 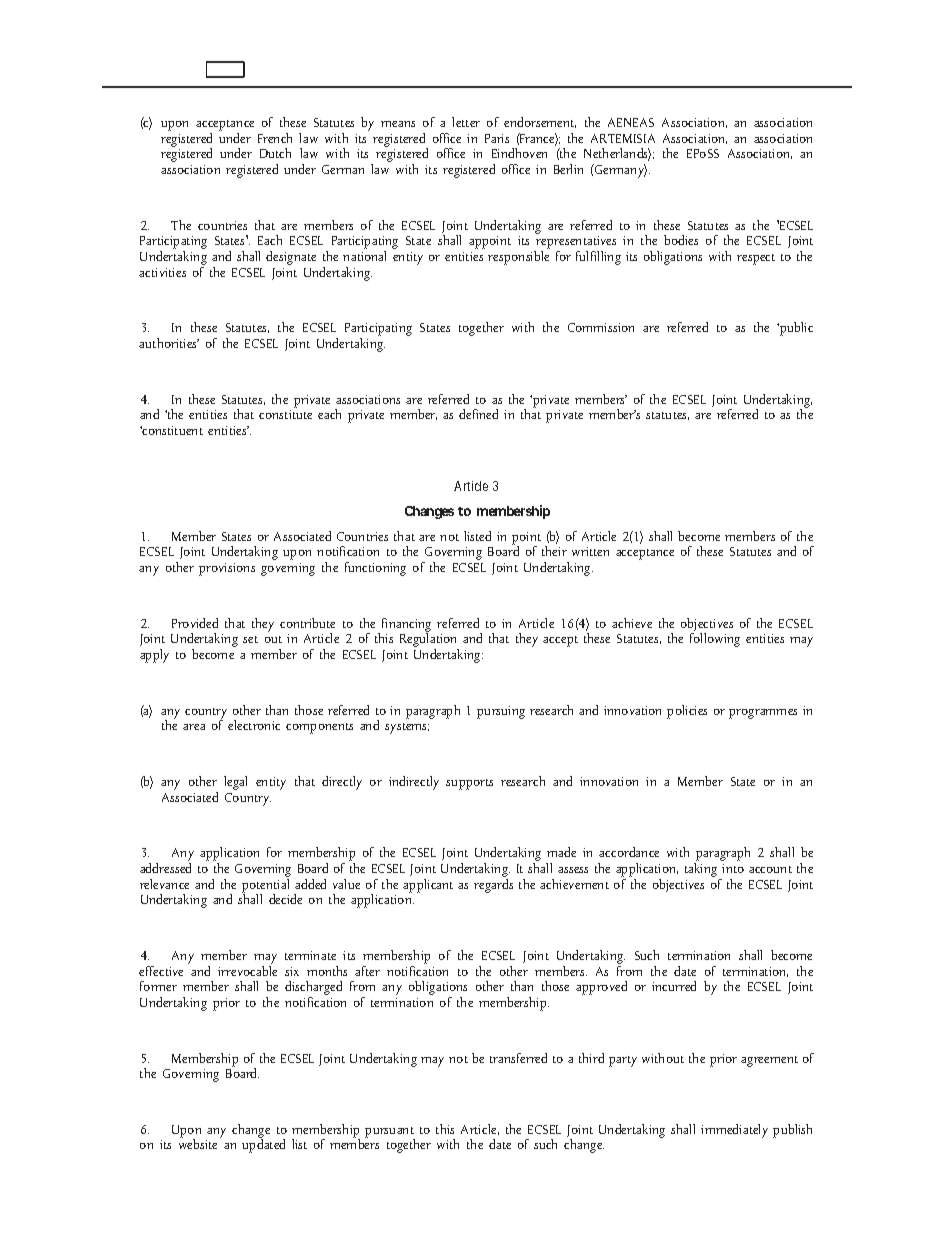 What do you see at coordinates (478, 414) in the page?
I see `defined` at bounding box center [478, 414].
